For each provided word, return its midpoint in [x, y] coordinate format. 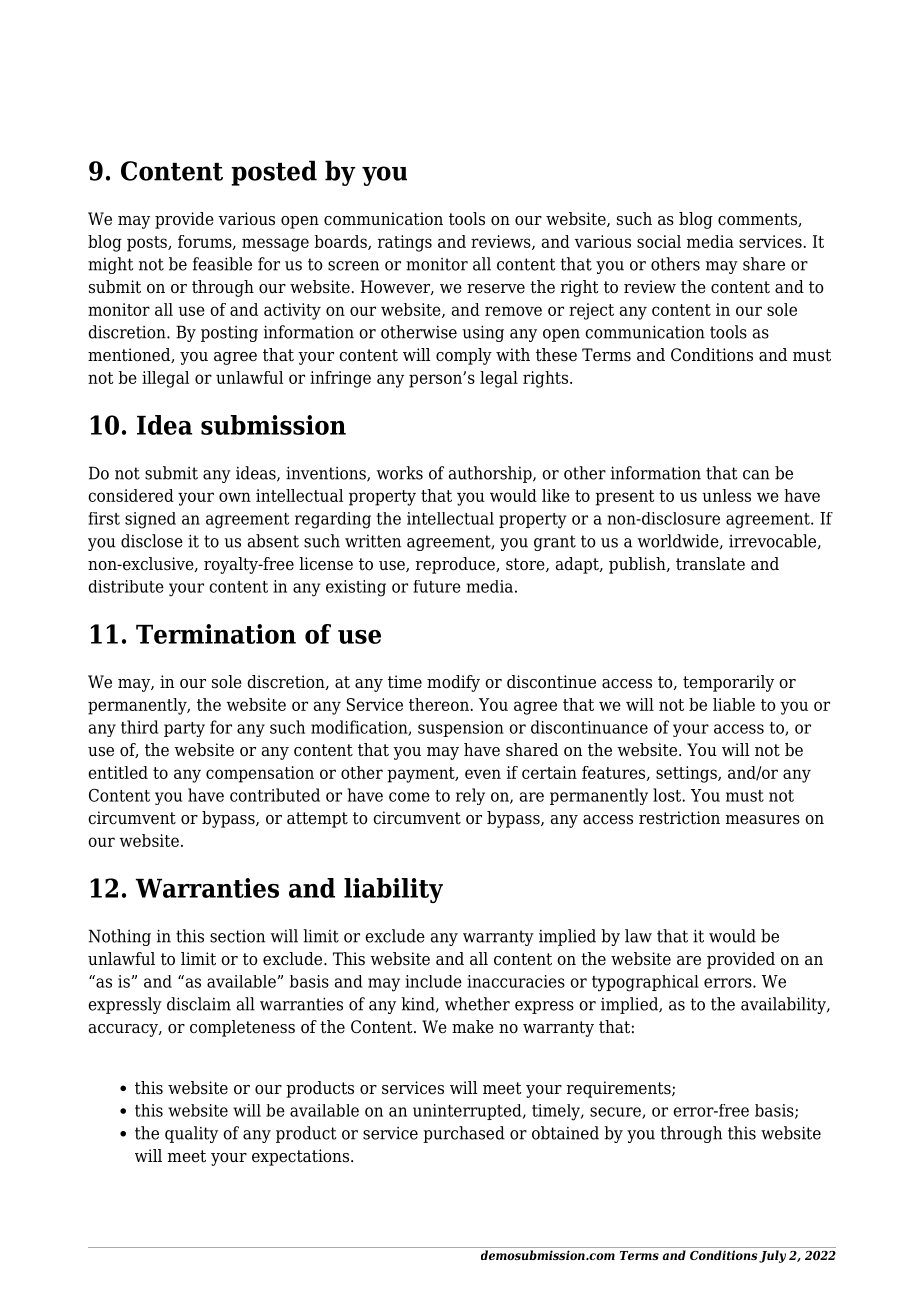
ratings [405, 243]
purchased [464, 1134]
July [772, 1256]
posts [148, 244]
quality [191, 1134]
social [659, 241]
